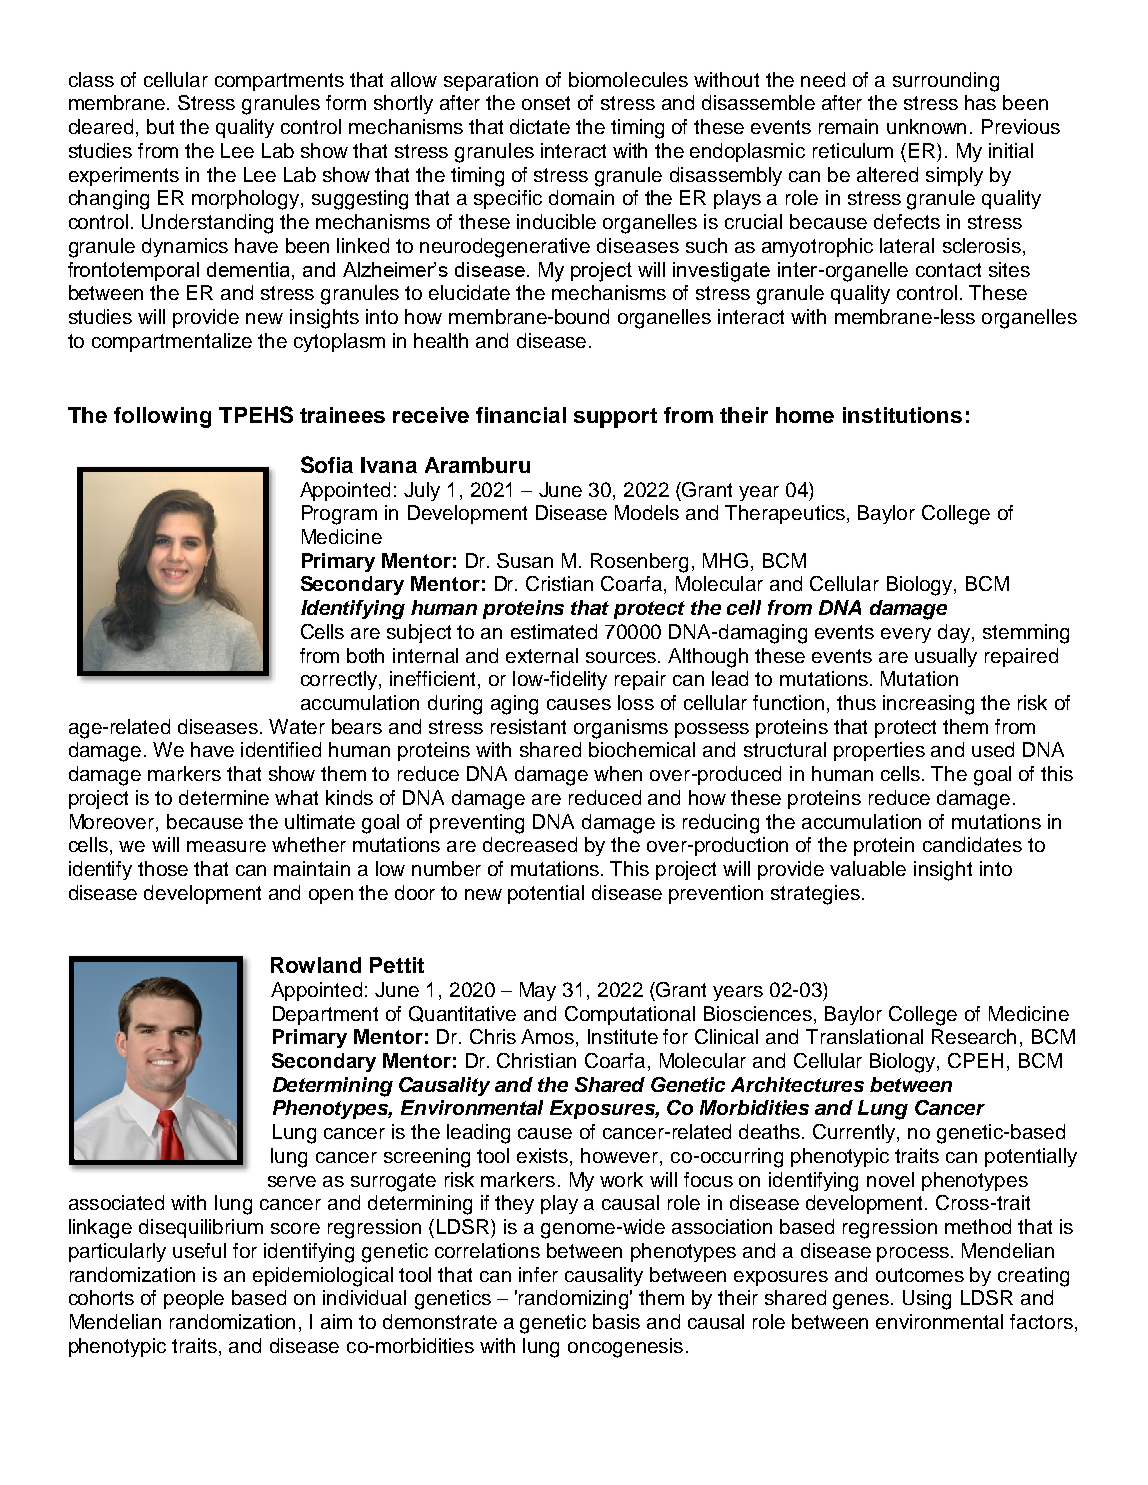 The image size is (1148, 1485). Describe the element at coordinates (194, 1299) in the screenshot. I see `people` at that location.
